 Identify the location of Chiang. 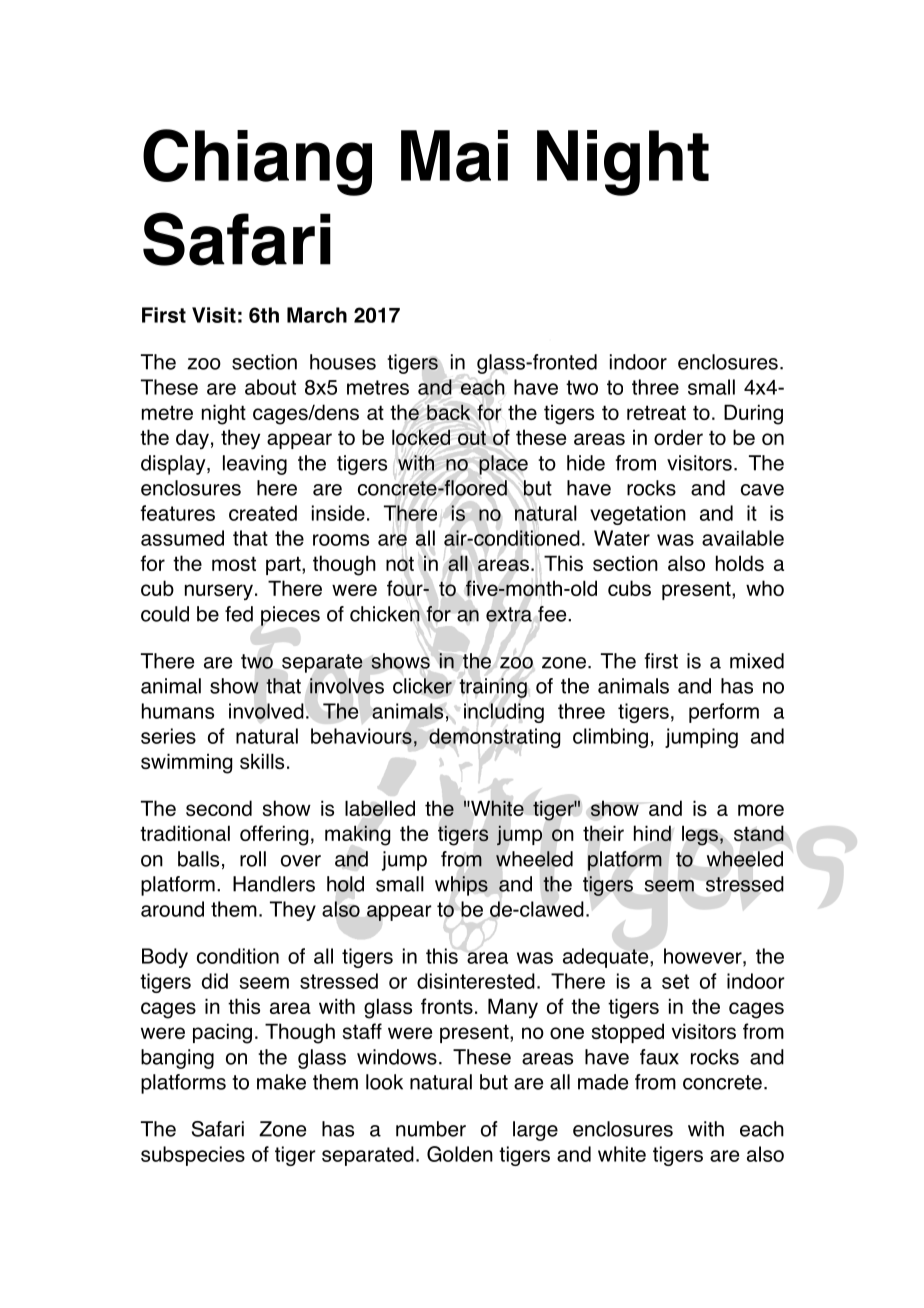
(257, 162).
